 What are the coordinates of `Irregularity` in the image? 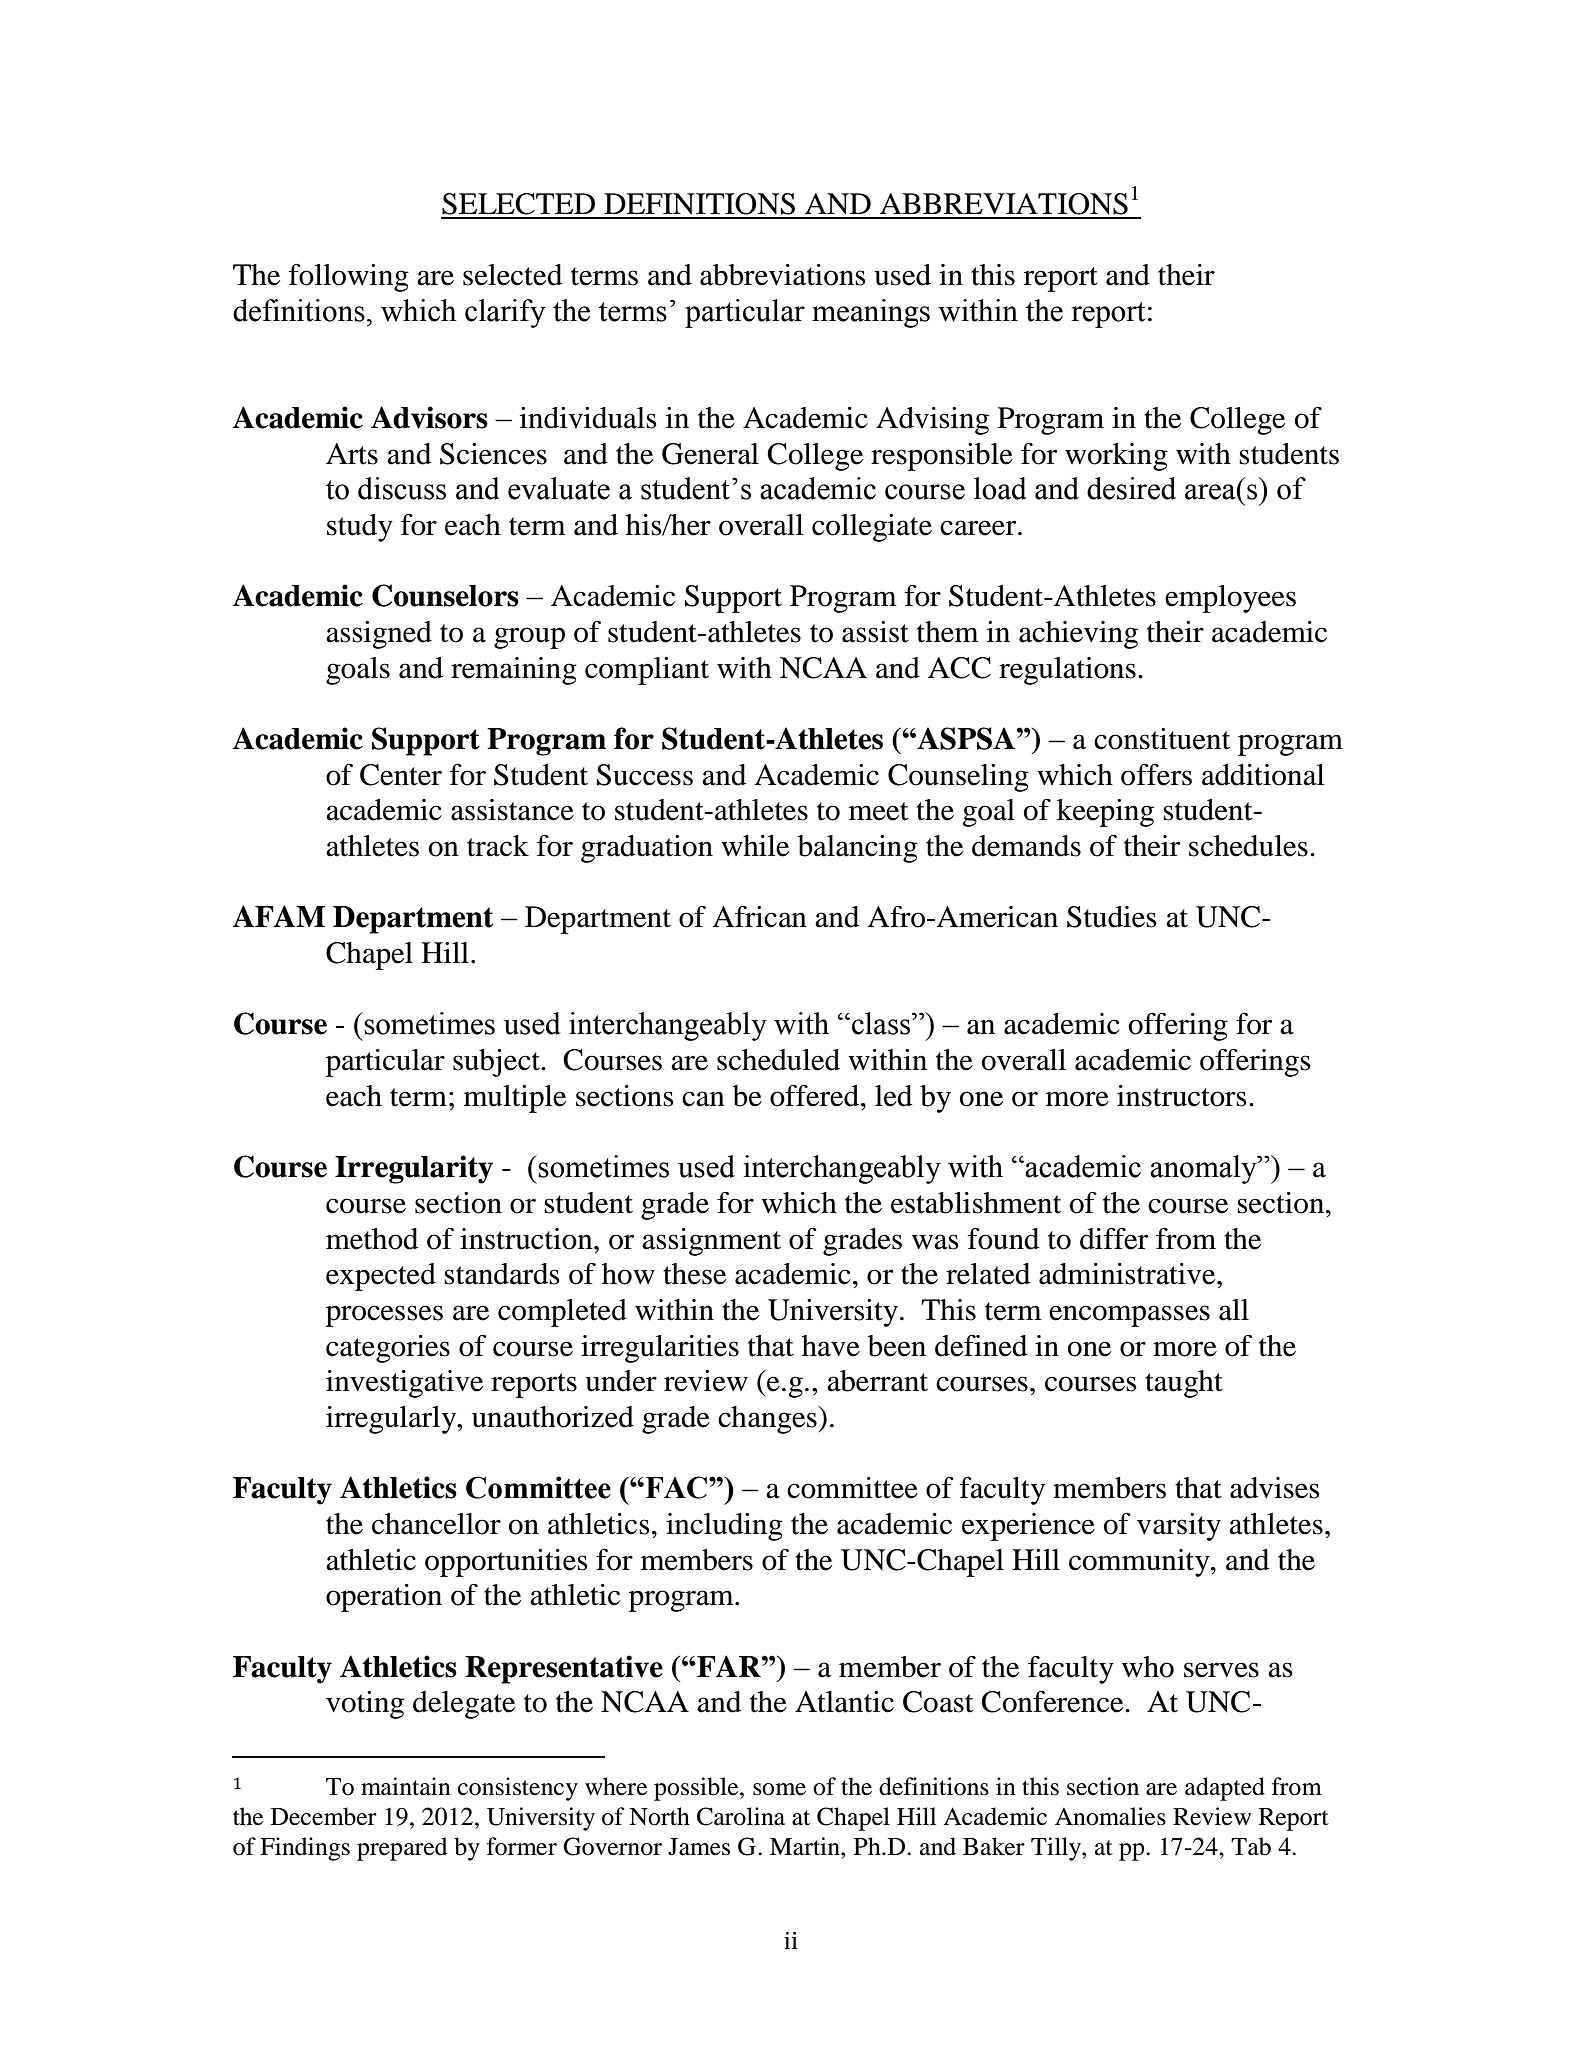 It's located at (414, 1169).
